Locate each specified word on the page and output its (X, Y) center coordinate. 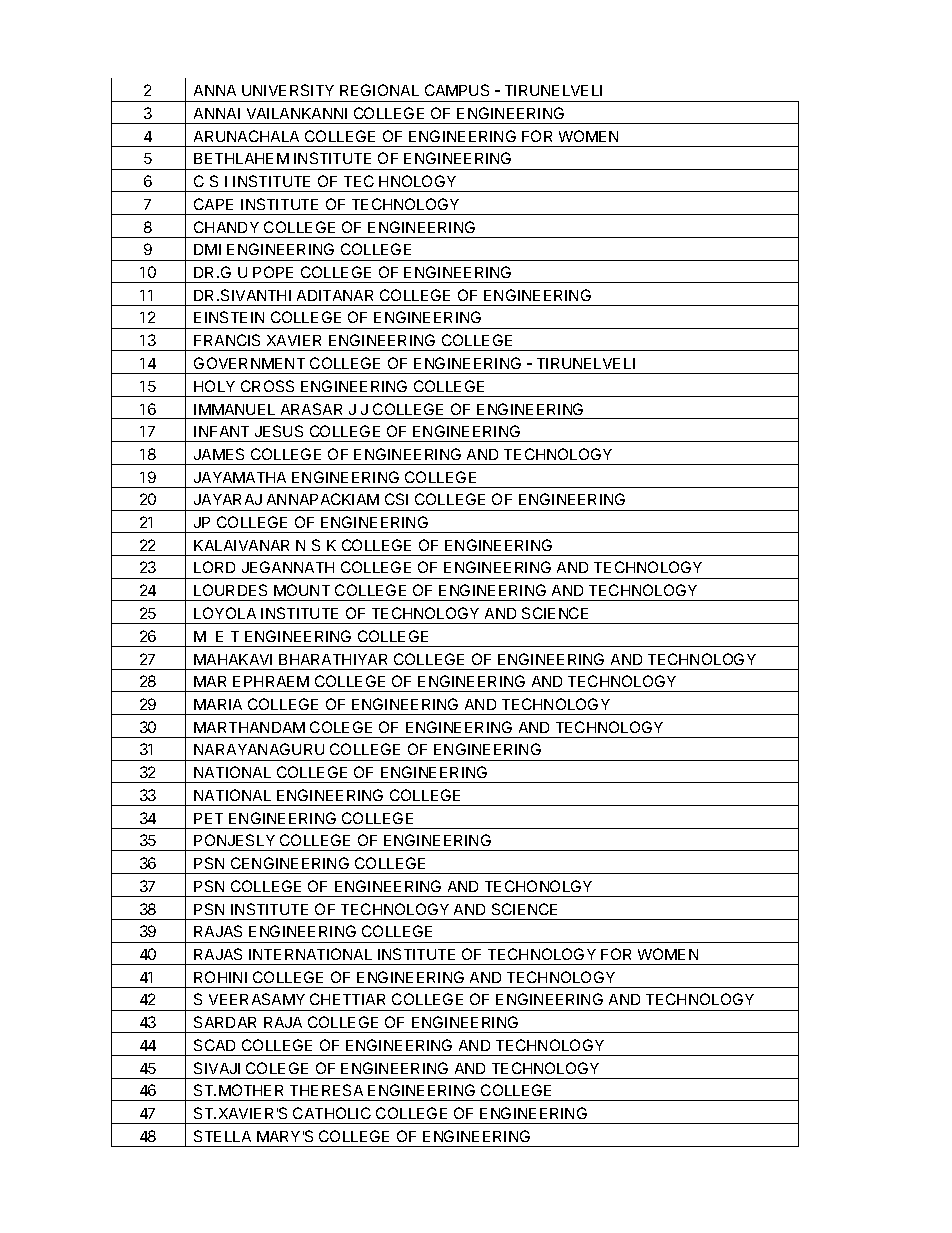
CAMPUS (457, 90)
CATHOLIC (332, 1113)
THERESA (326, 1090)
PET (208, 818)
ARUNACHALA (246, 136)
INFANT (221, 431)
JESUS (279, 431)
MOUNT (302, 590)
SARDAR (225, 1022)
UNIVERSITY (288, 90)
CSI (396, 499)
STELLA (222, 1136)
